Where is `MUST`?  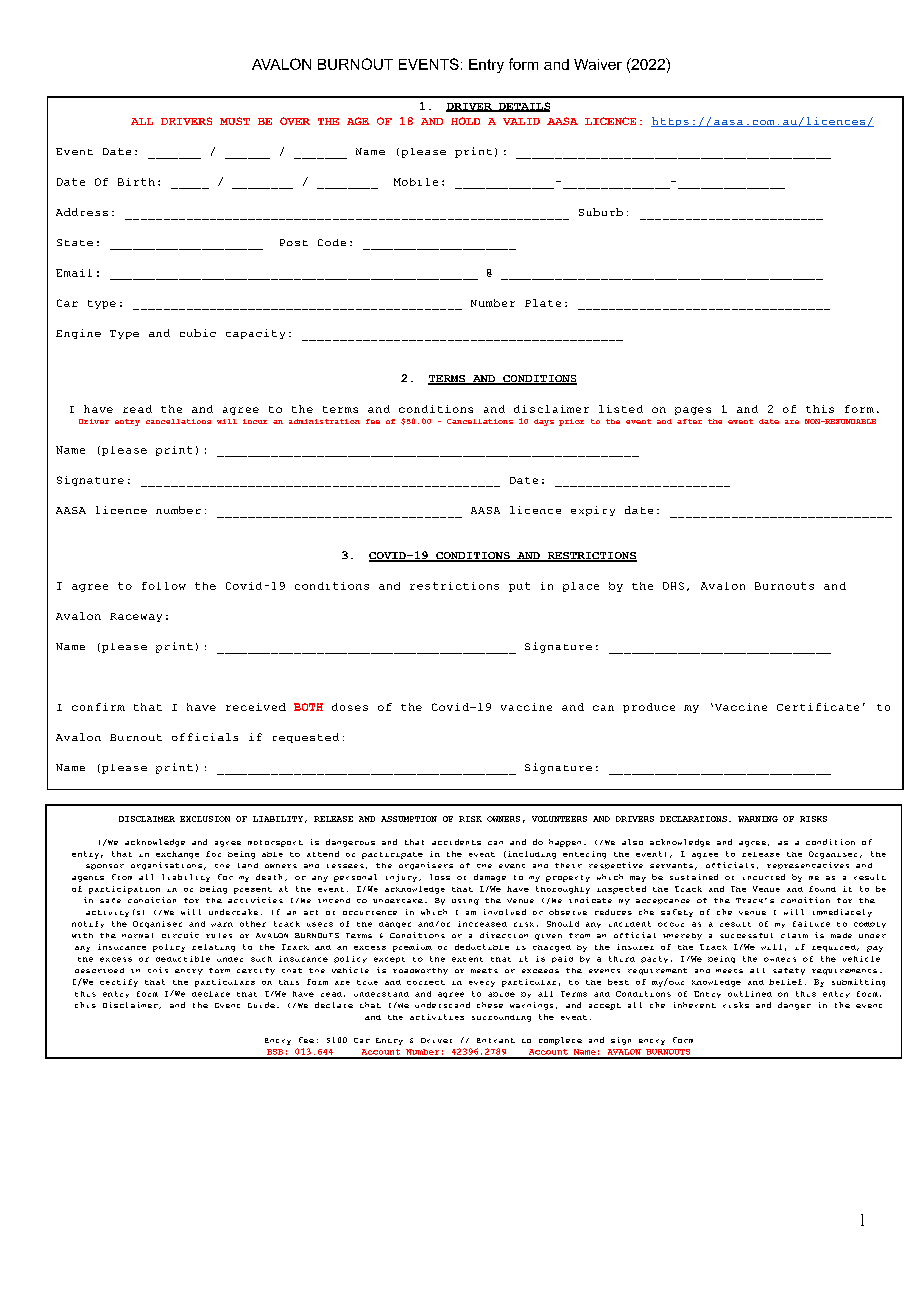
MUST is located at coordinates (235, 121).
